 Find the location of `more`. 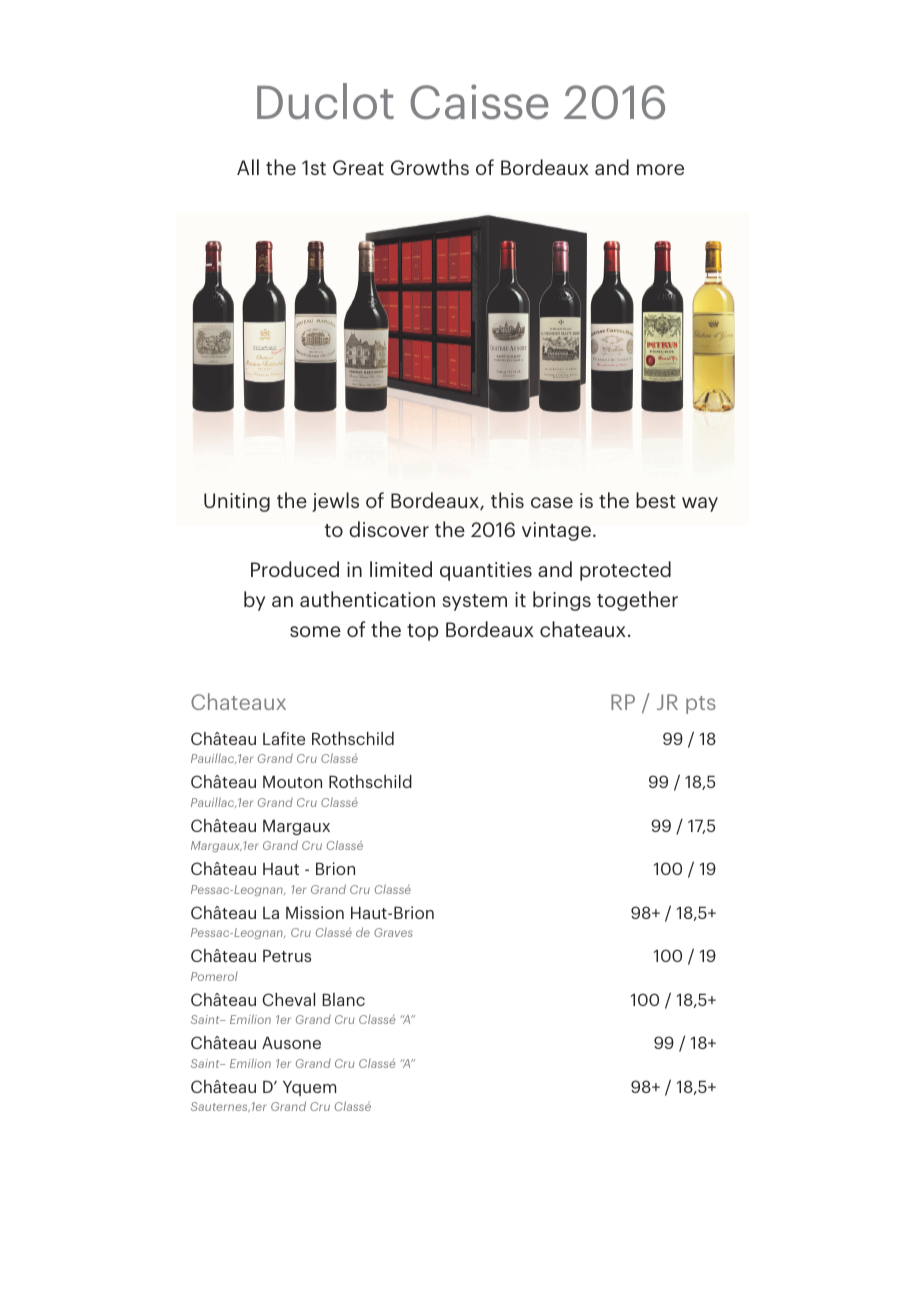

more is located at coordinates (660, 169).
